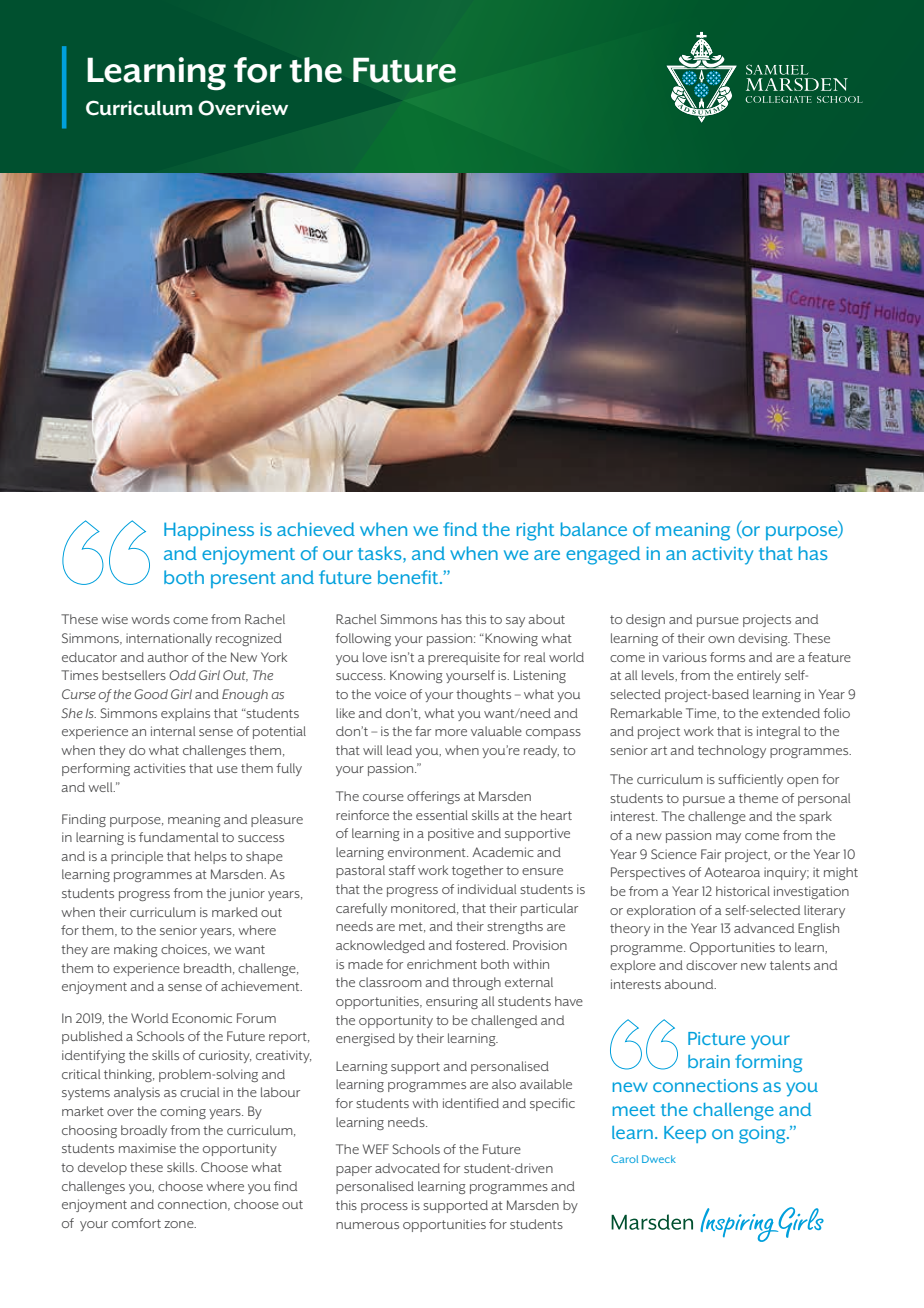 The height and width of the screenshot is (1308, 924). What do you see at coordinates (409, 577) in the screenshot?
I see `benefit` at bounding box center [409, 577].
